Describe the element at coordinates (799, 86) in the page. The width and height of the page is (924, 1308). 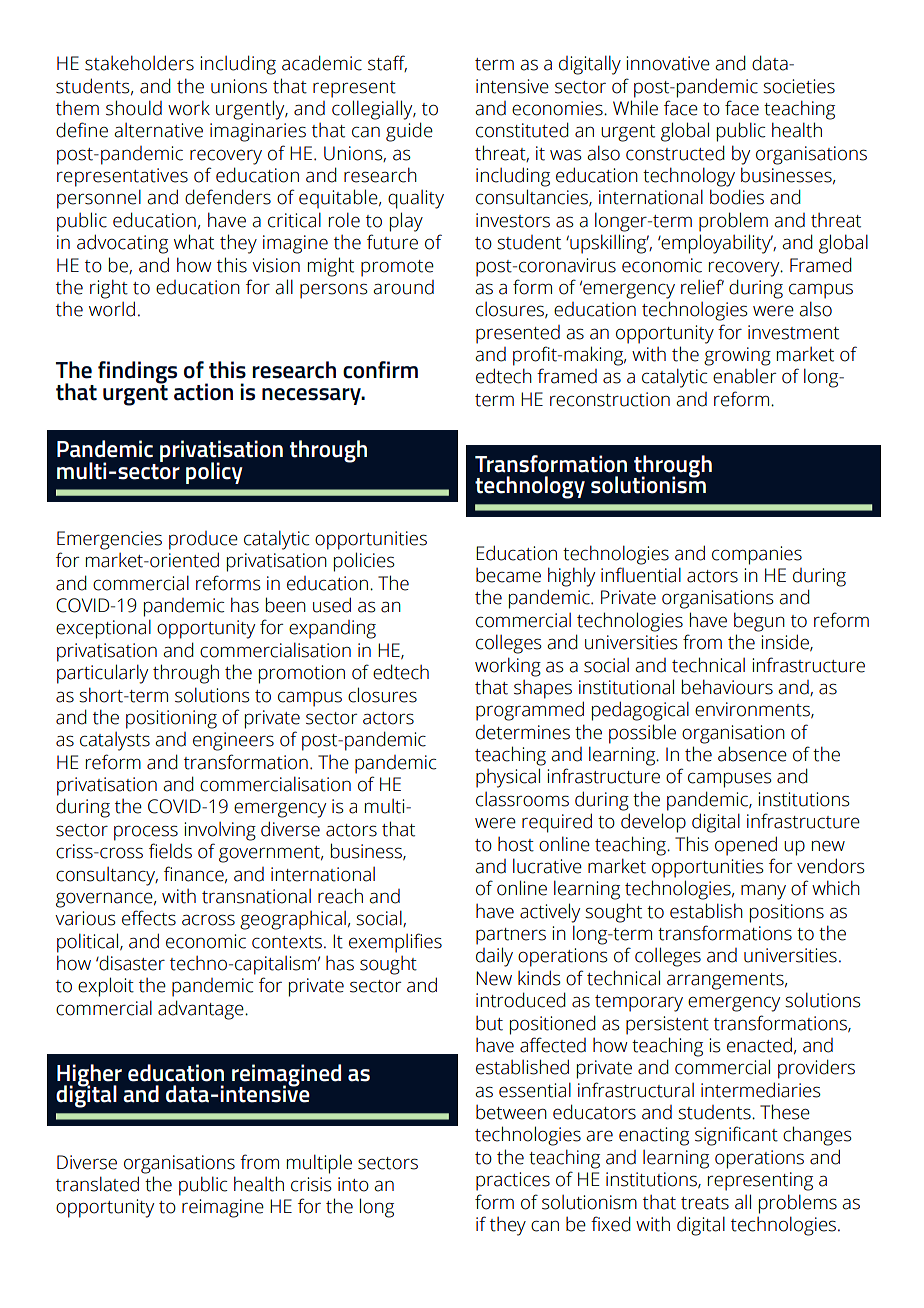
I see `societies` at that location.
